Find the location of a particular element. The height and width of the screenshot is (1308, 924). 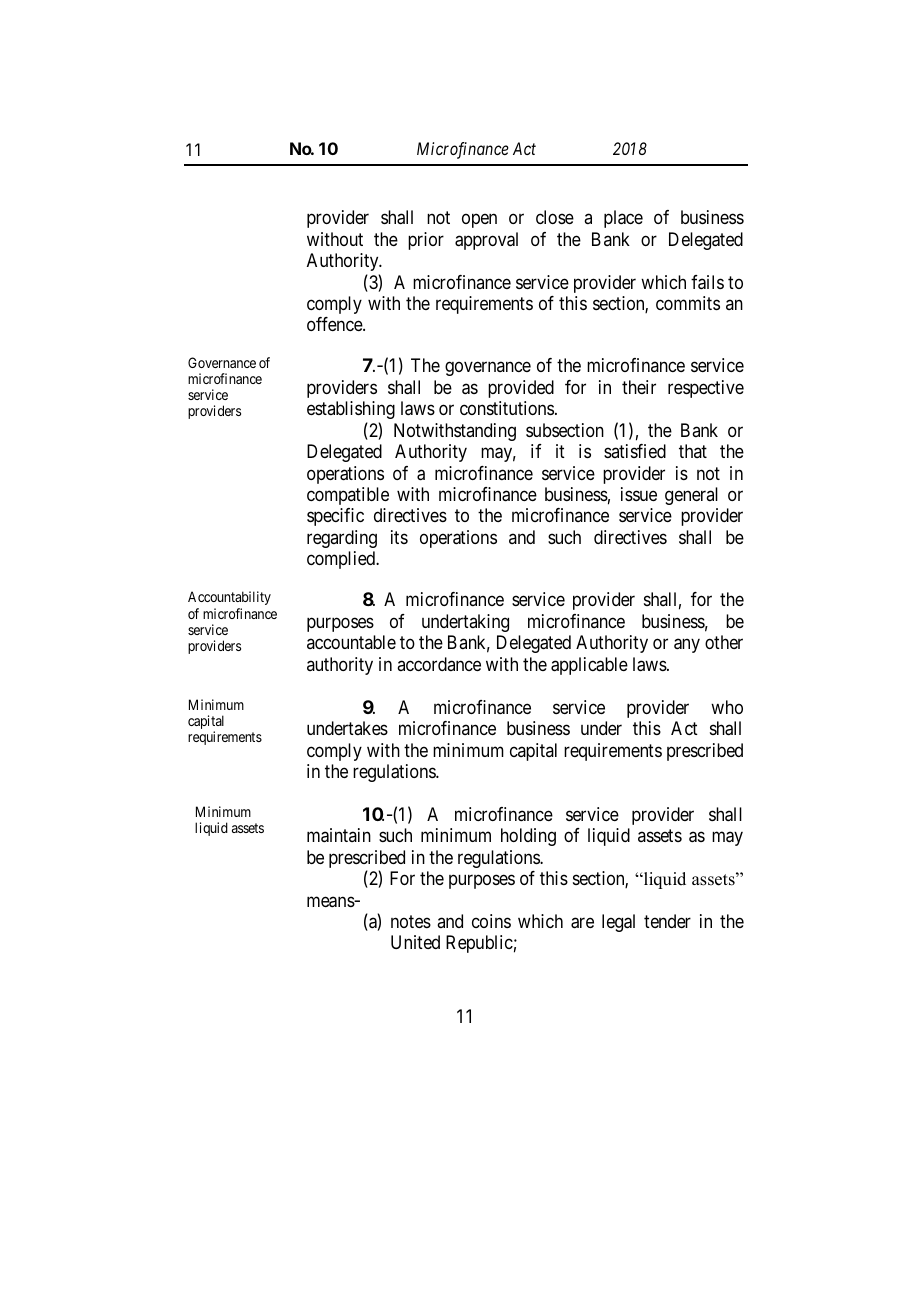

notes is located at coordinates (411, 921).
